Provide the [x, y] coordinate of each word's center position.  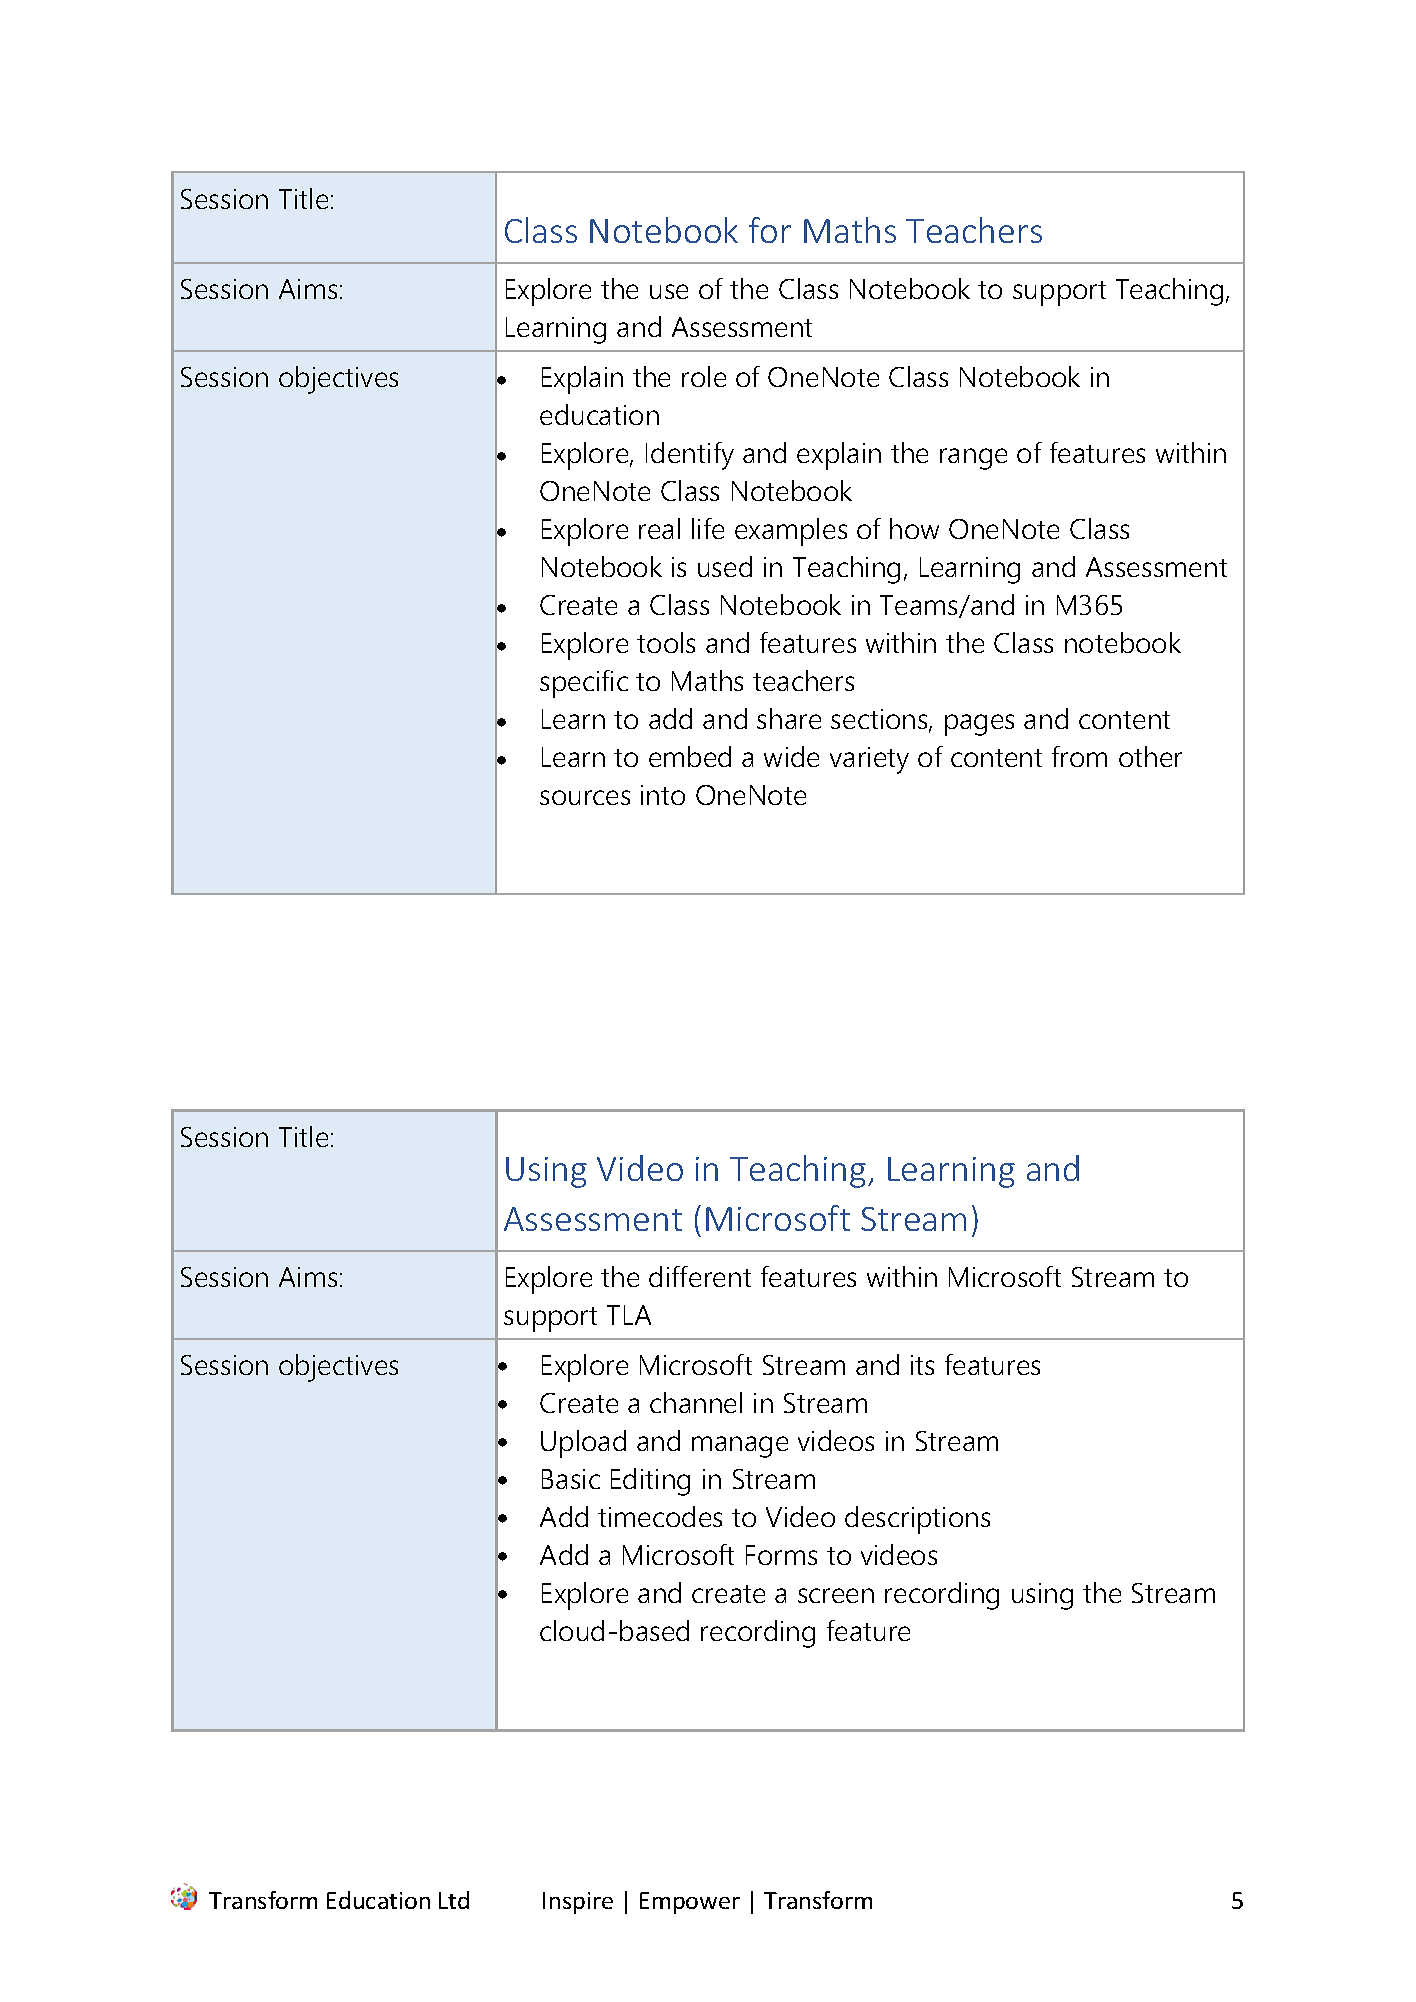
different [700, 1276]
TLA [629, 1315]
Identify [690, 456]
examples [791, 532]
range [973, 459]
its [922, 1365]
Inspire [578, 1903]
